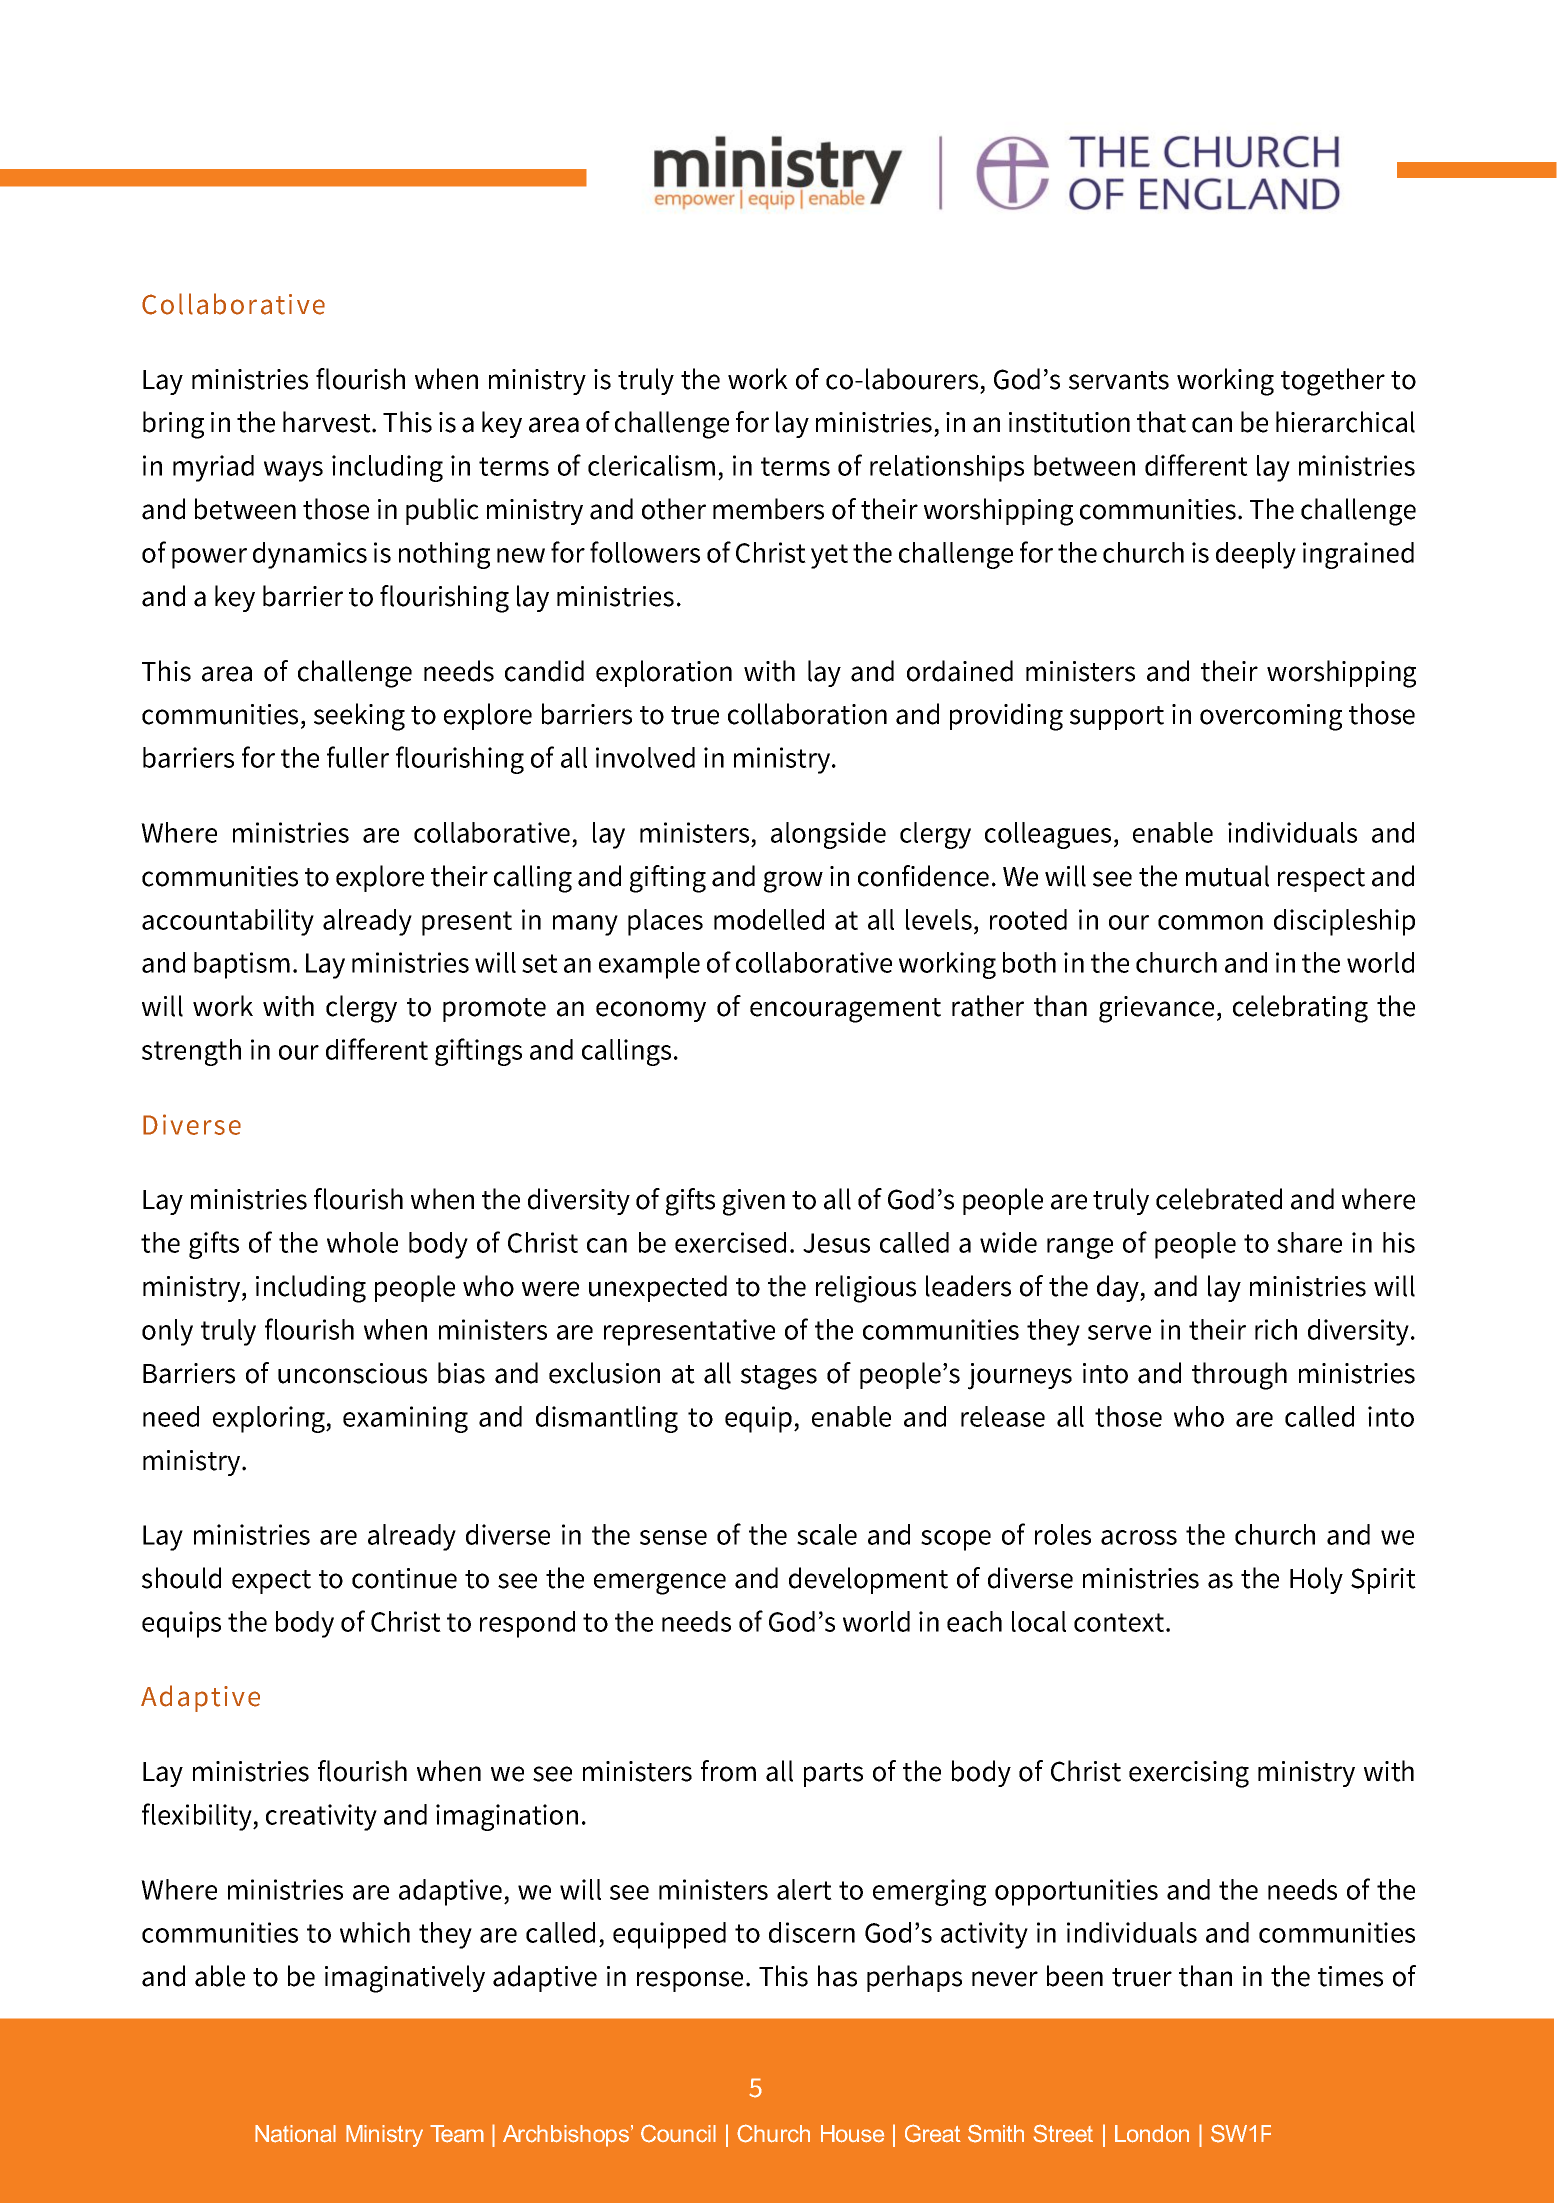 The image size is (1558, 2203). What do you see at coordinates (358, 757) in the screenshot?
I see `fuller` at bounding box center [358, 757].
